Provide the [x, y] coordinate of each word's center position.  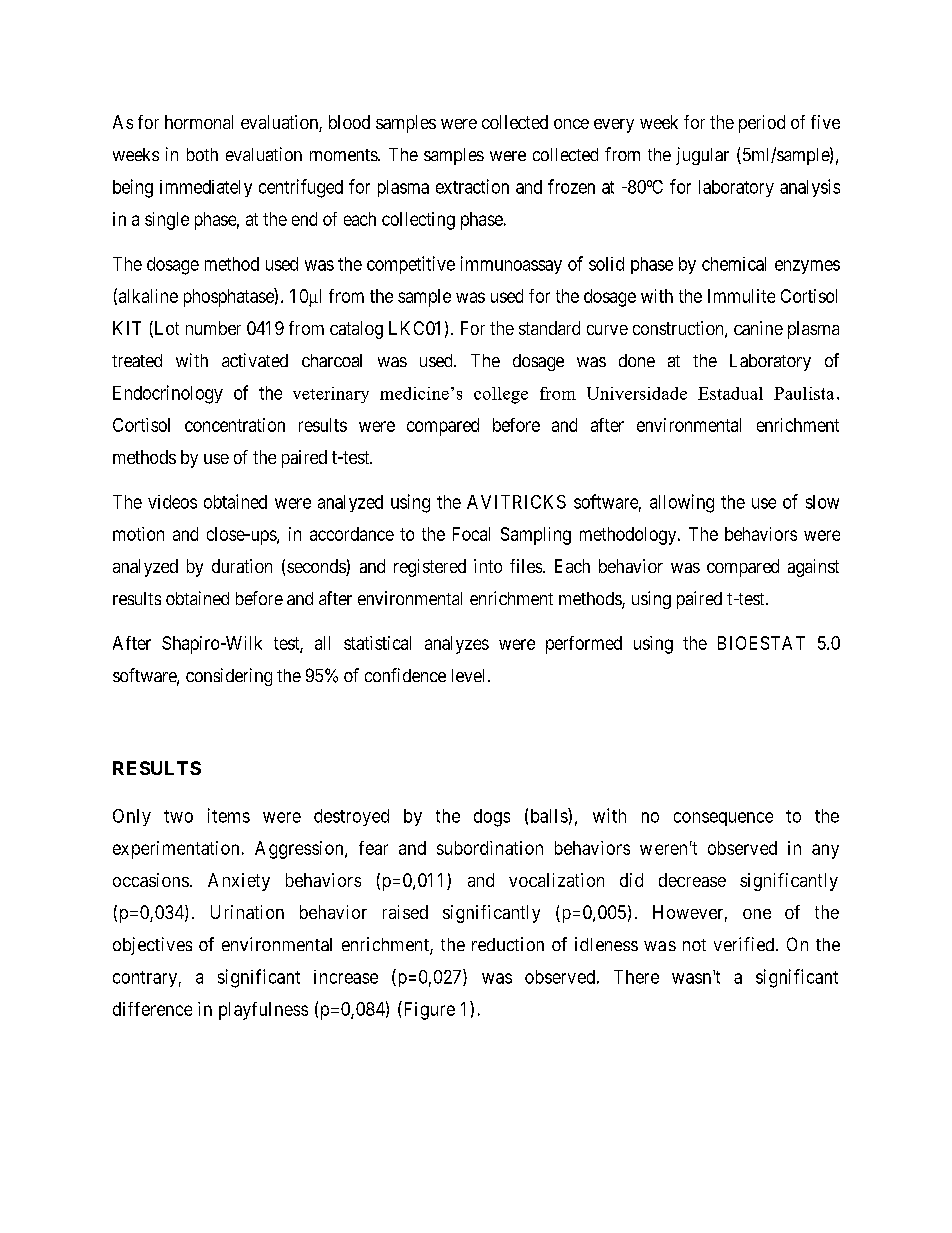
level [470, 675]
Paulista [804, 393]
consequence [723, 819]
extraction [472, 186]
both [202, 154]
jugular [702, 156]
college [501, 395]
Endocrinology [168, 394]
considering [229, 677]
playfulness [263, 1011]
